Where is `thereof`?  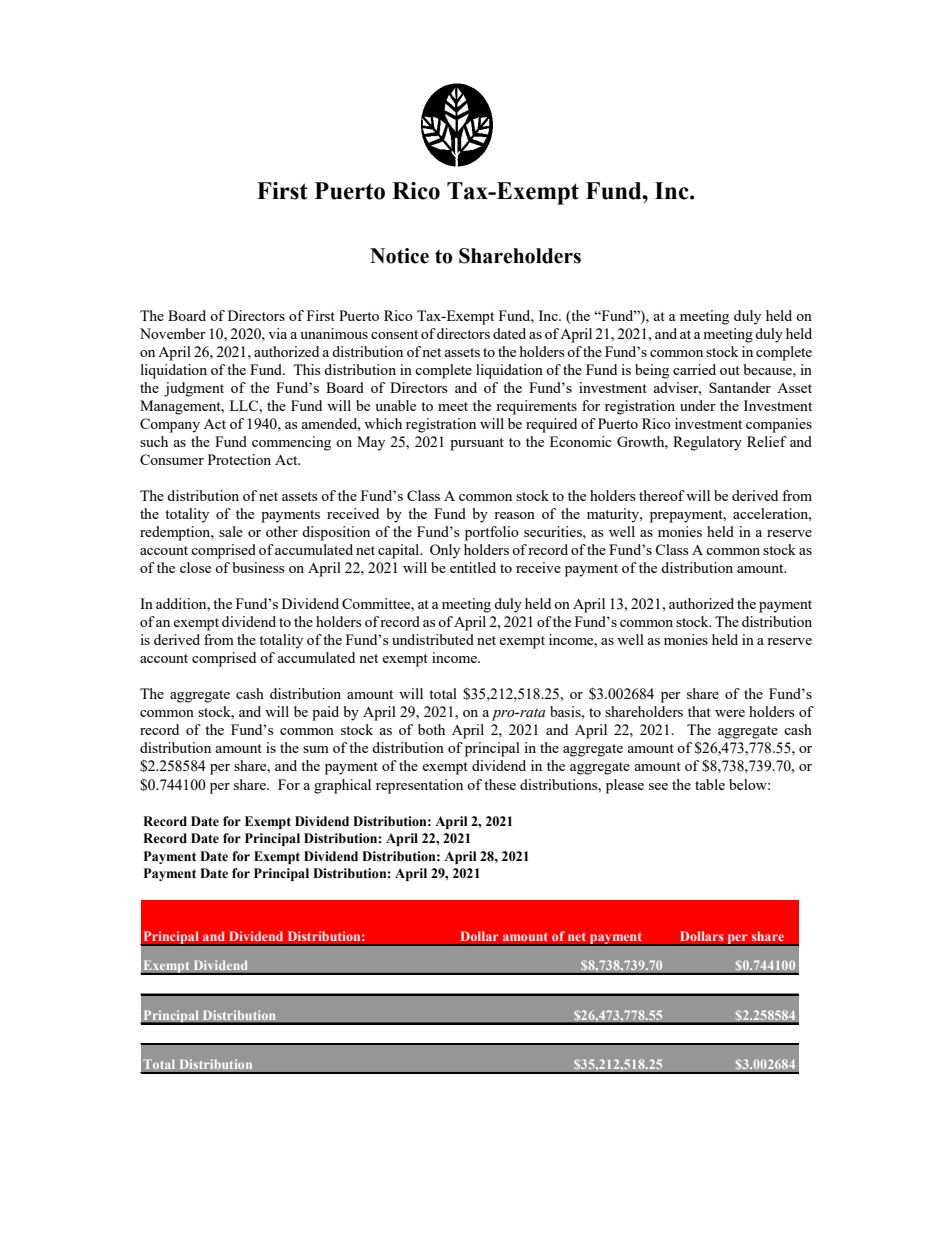 thereof is located at coordinates (662, 495).
